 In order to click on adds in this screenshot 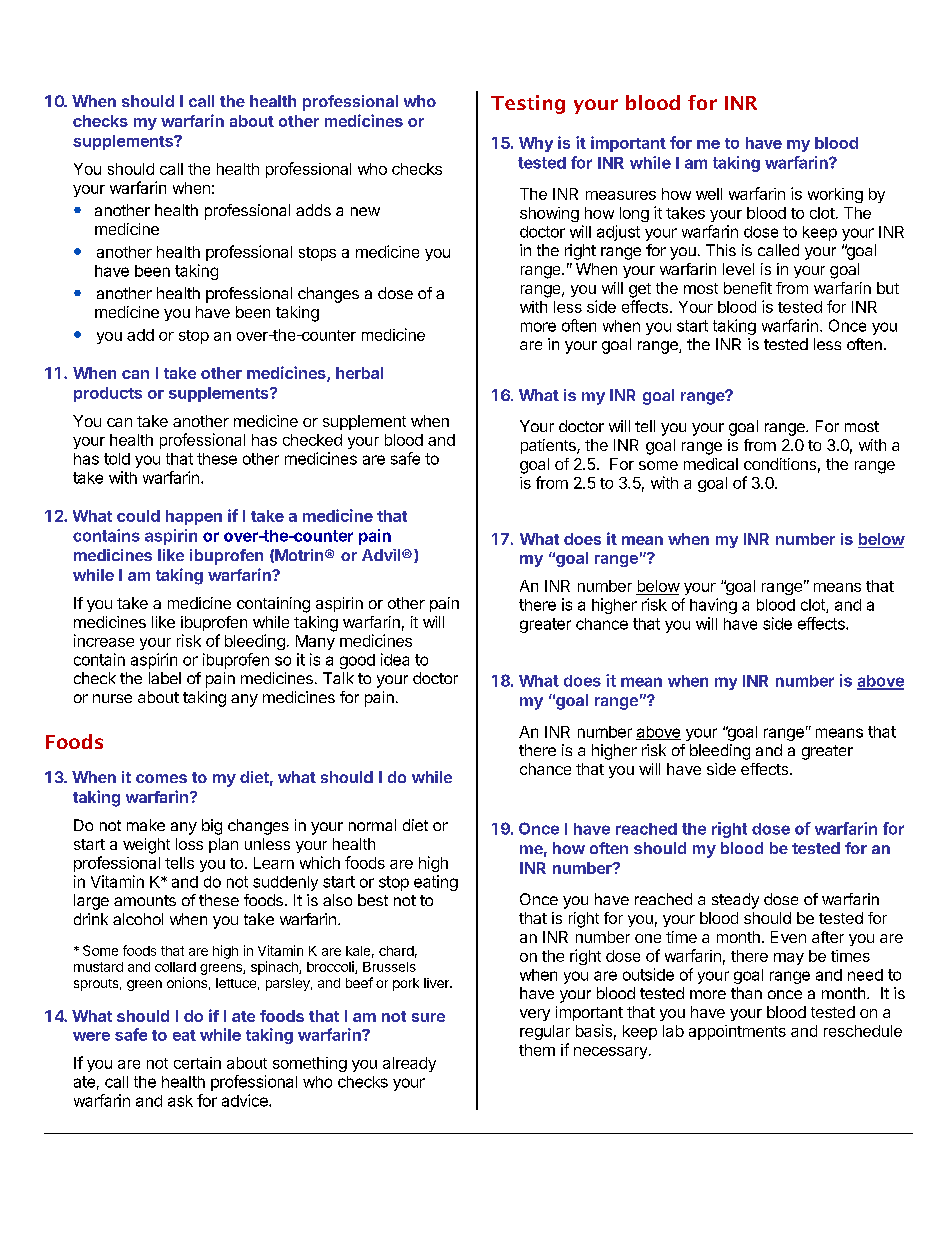, I will do `click(313, 210)`.
